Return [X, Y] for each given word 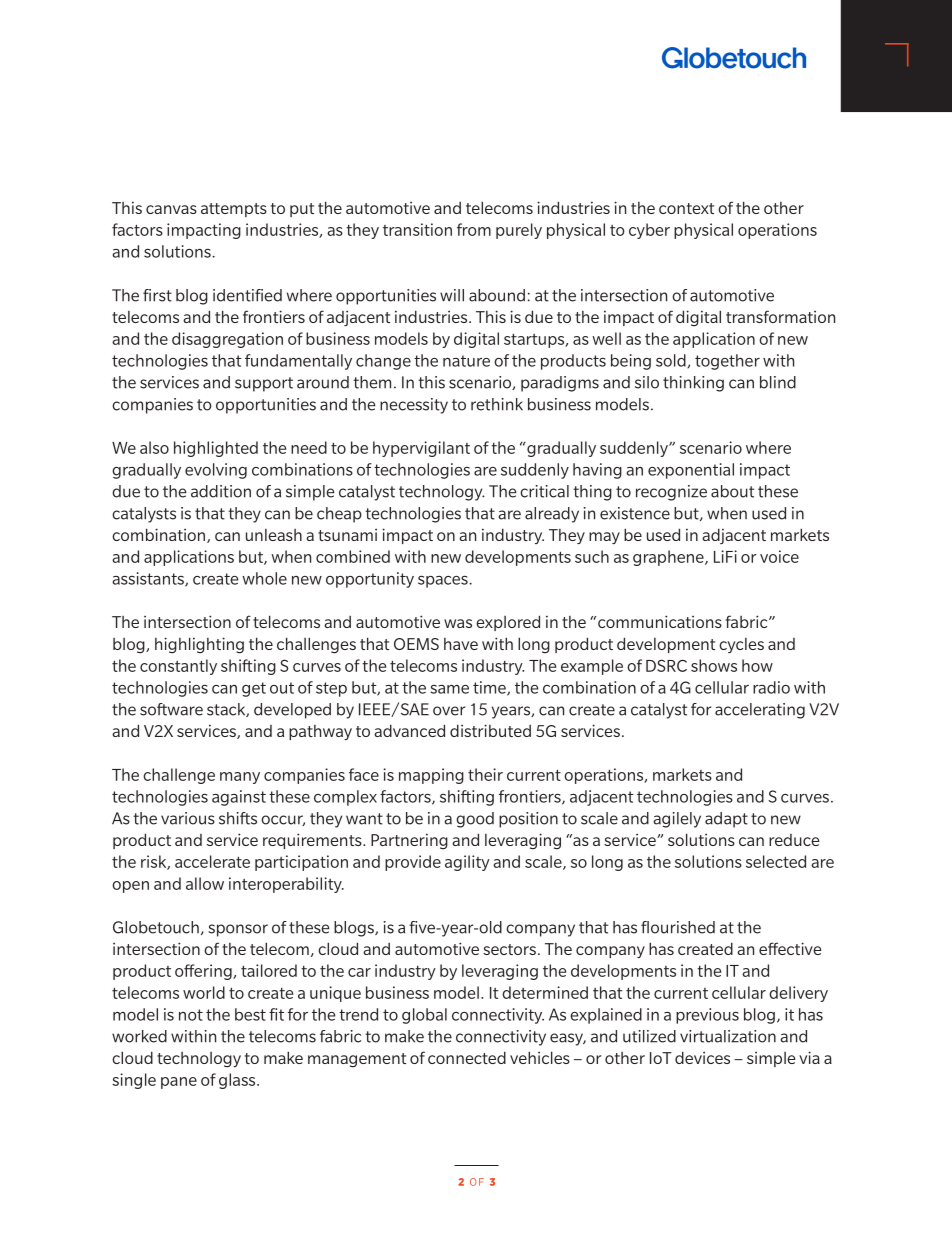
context [686, 208]
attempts [234, 210]
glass [238, 1081]
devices [702, 1057]
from [474, 229]
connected [467, 1057]
